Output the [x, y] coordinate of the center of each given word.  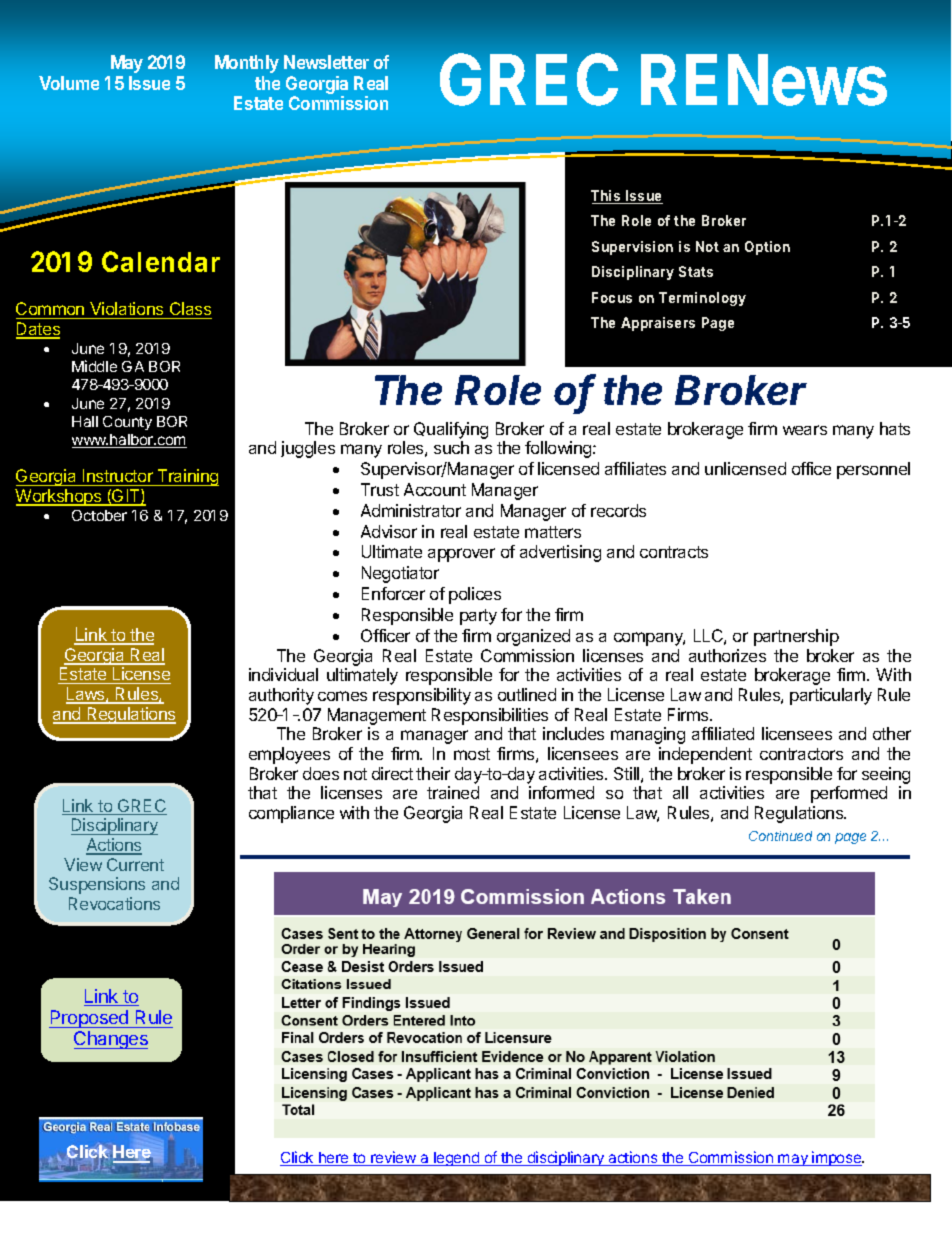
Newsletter [326, 62]
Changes [111, 1040]
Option [767, 248]
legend [456, 1159]
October [99, 515]
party [478, 617]
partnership [796, 637]
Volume [69, 83]
